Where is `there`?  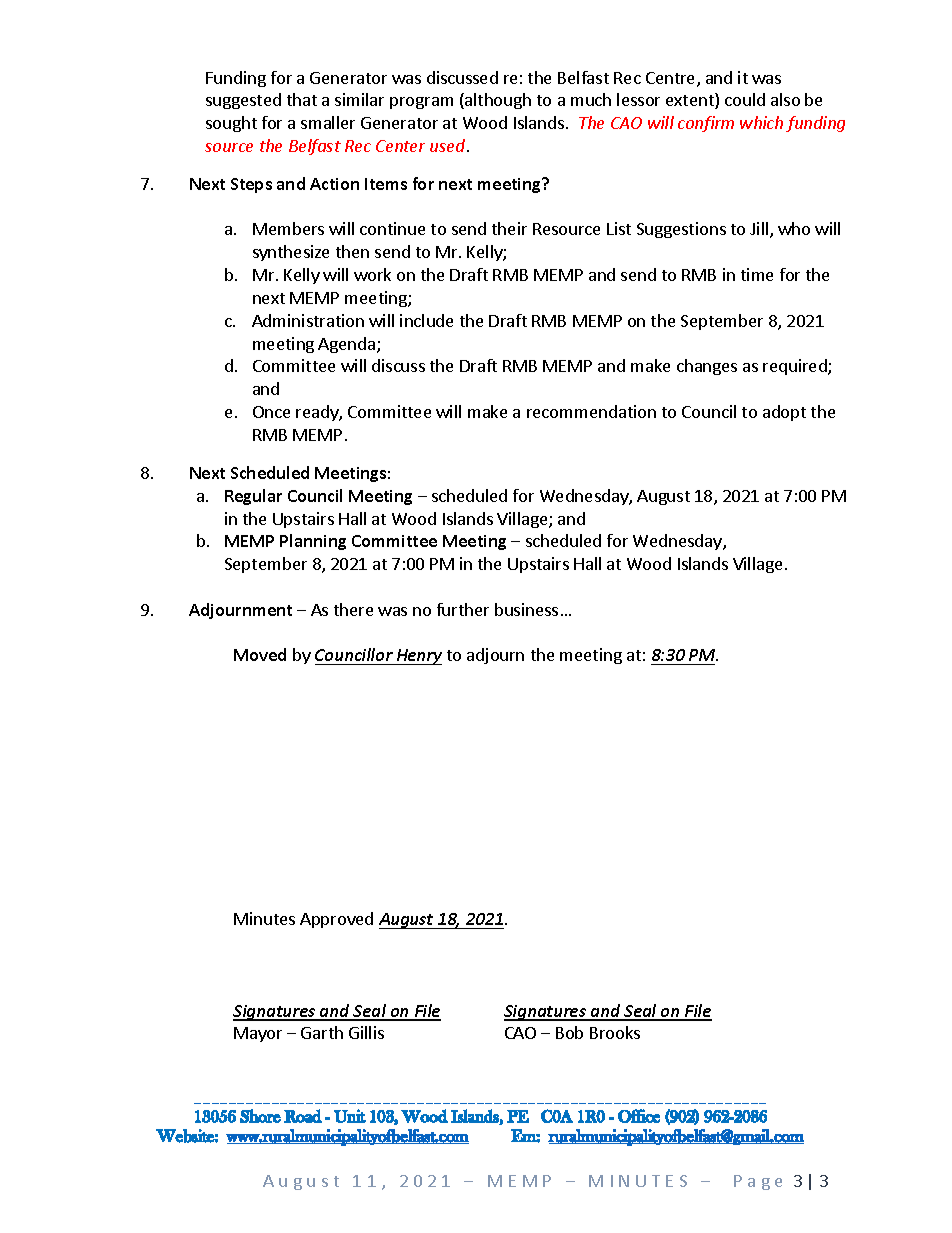 there is located at coordinates (353, 609).
